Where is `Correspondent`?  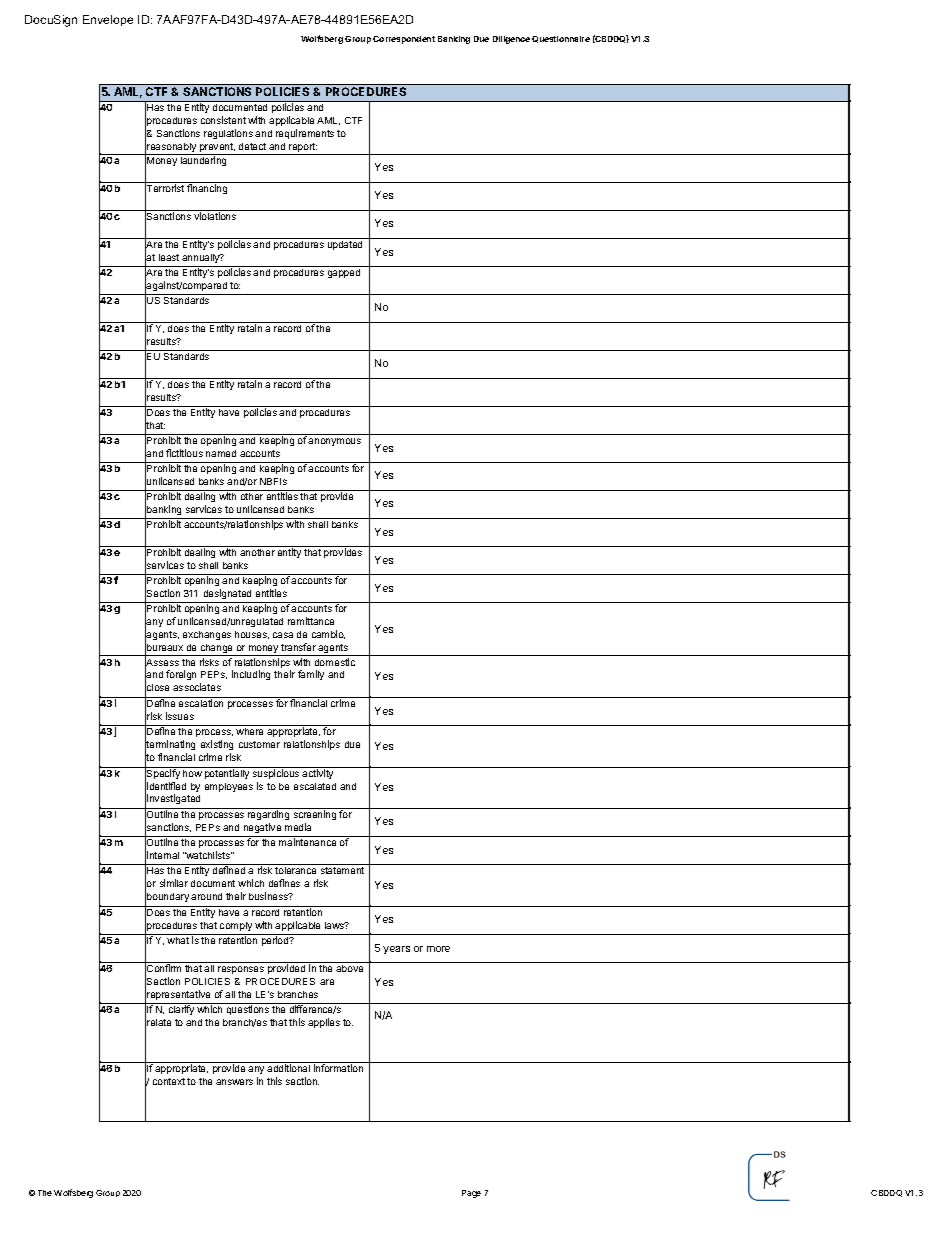
Correspondent is located at coordinates (404, 40).
